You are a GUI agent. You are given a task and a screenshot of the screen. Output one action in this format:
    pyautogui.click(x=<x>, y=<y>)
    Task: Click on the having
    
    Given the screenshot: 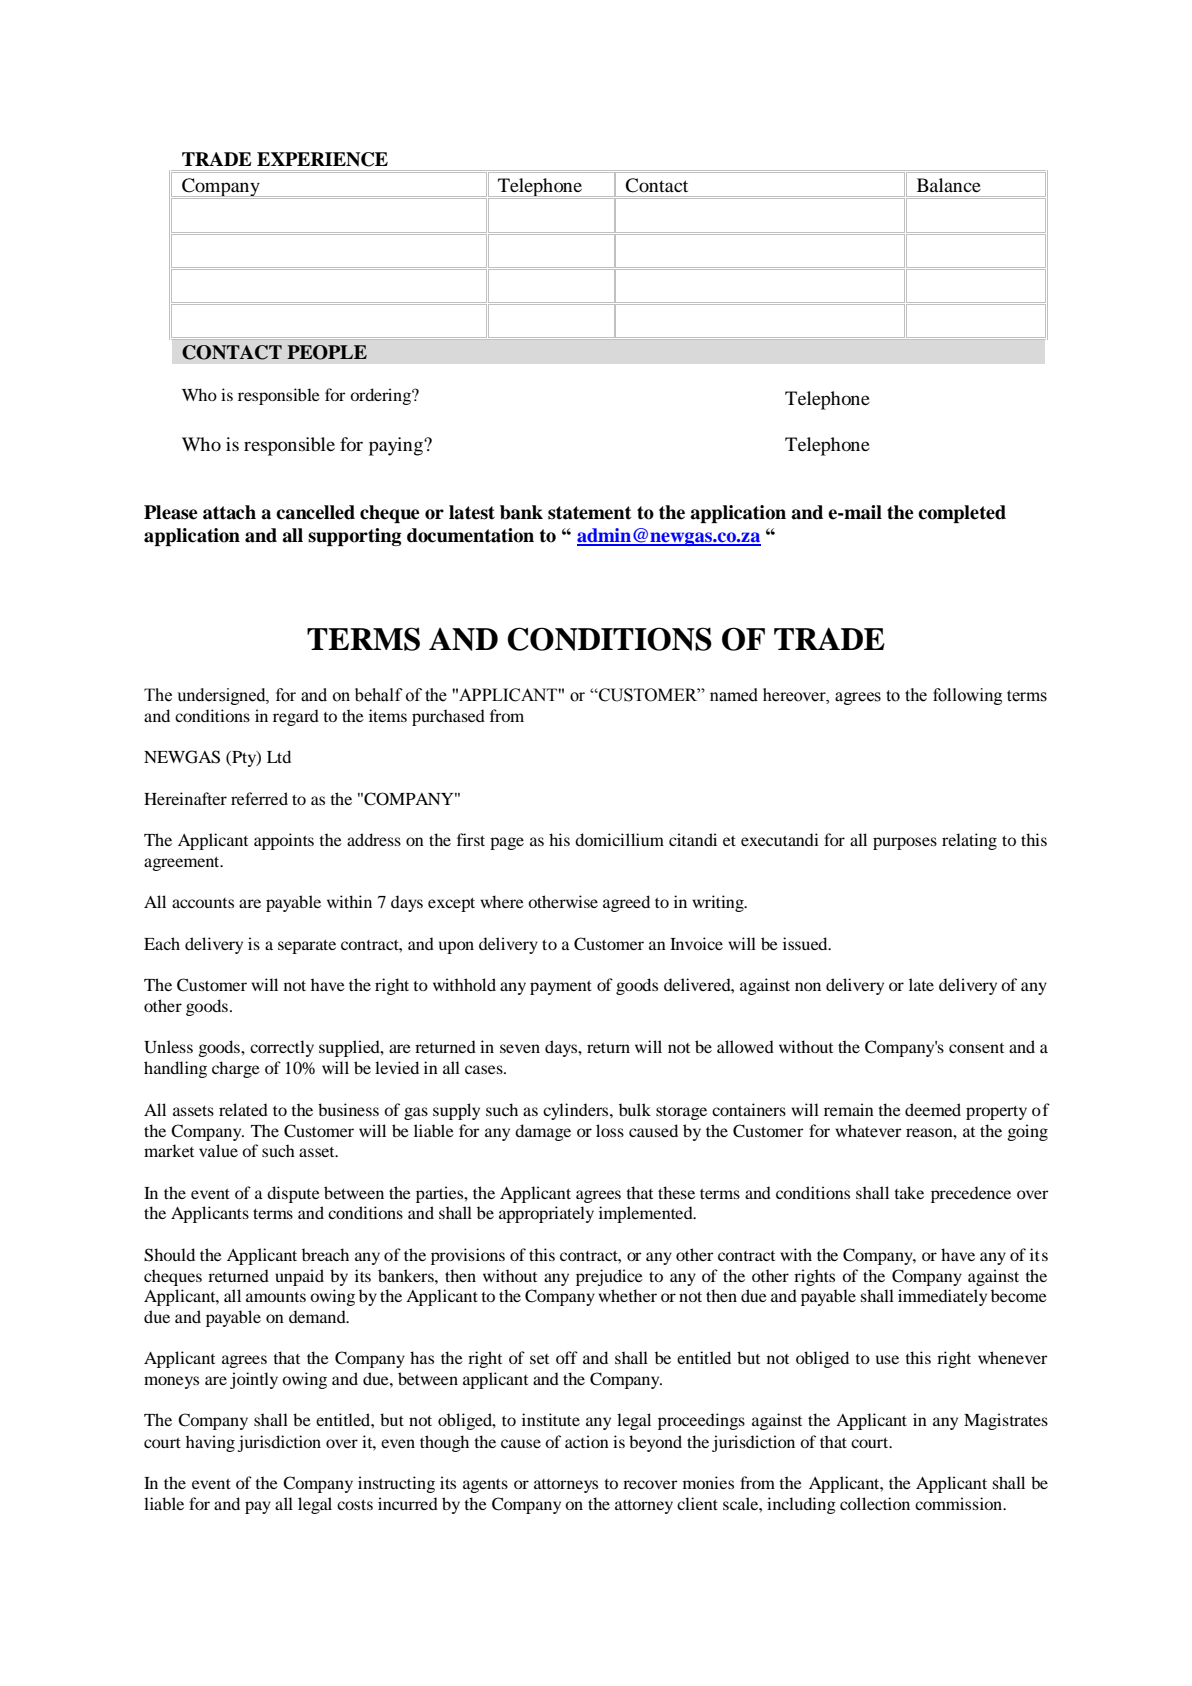 What is the action you would take?
    pyautogui.click(x=210, y=1443)
